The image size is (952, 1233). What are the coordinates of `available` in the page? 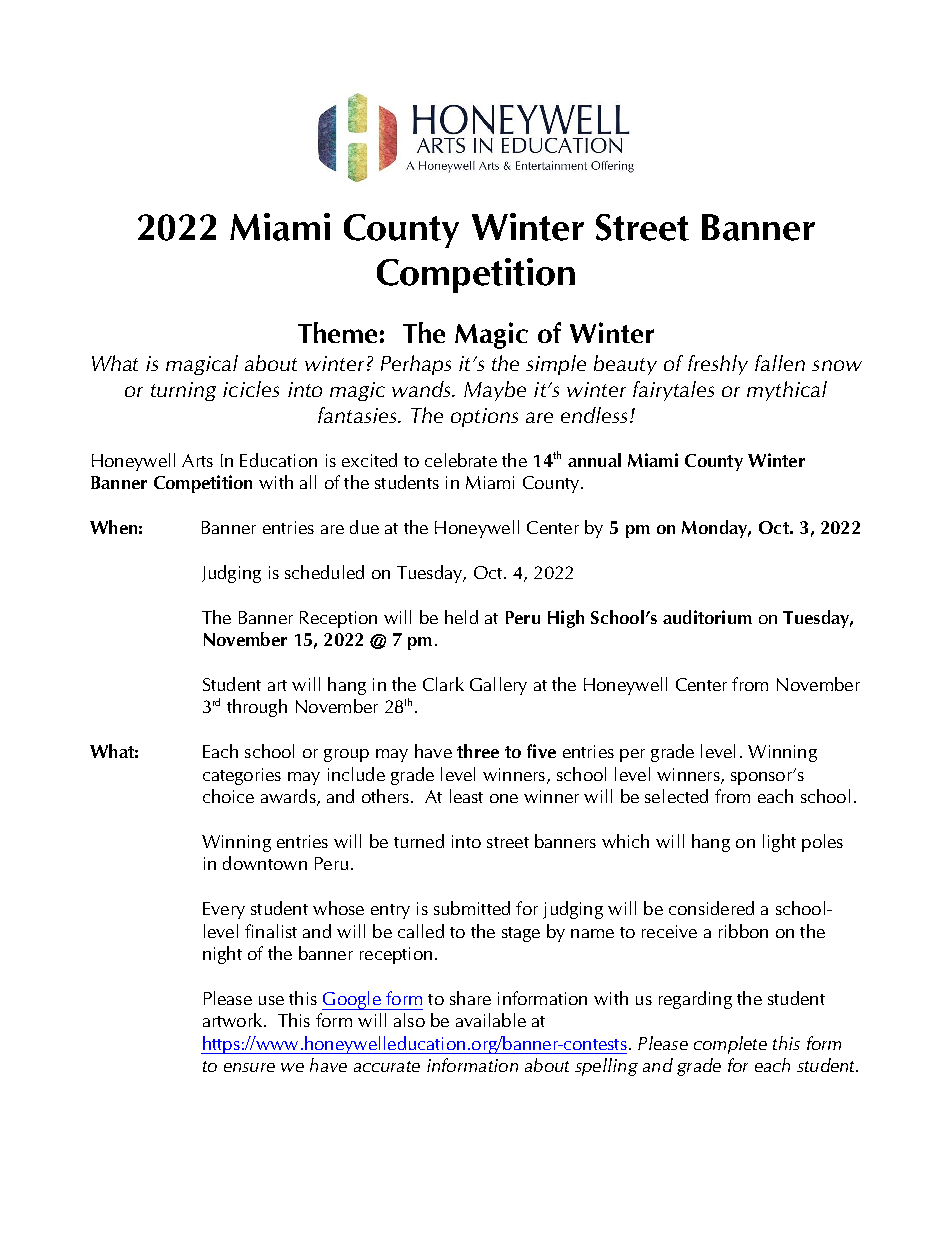 It's located at (491, 1020).
